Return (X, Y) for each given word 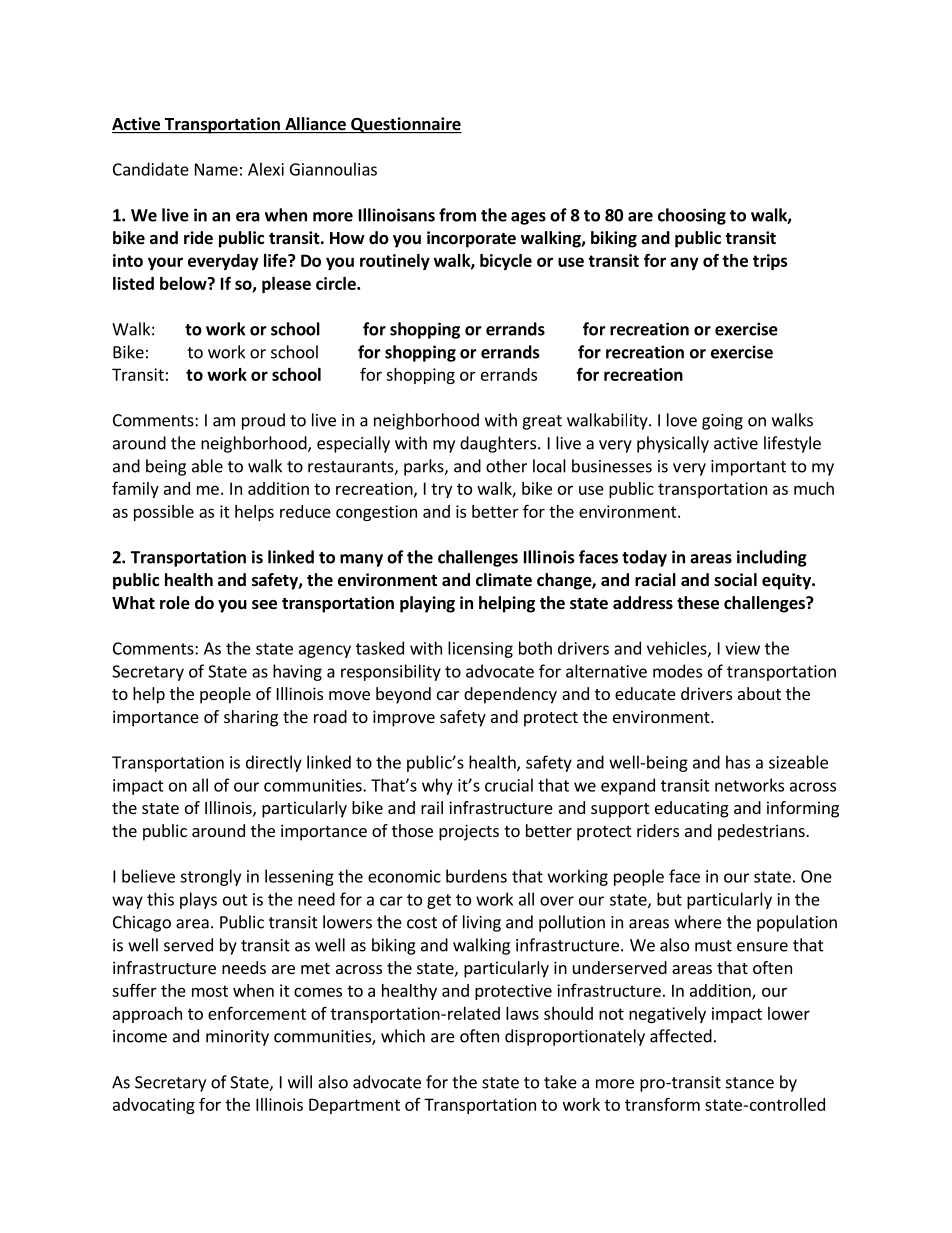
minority (237, 1038)
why (437, 786)
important (748, 468)
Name (216, 169)
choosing (692, 216)
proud (263, 421)
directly (274, 763)
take (560, 1082)
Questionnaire (405, 125)
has (738, 762)
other (506, 466)
